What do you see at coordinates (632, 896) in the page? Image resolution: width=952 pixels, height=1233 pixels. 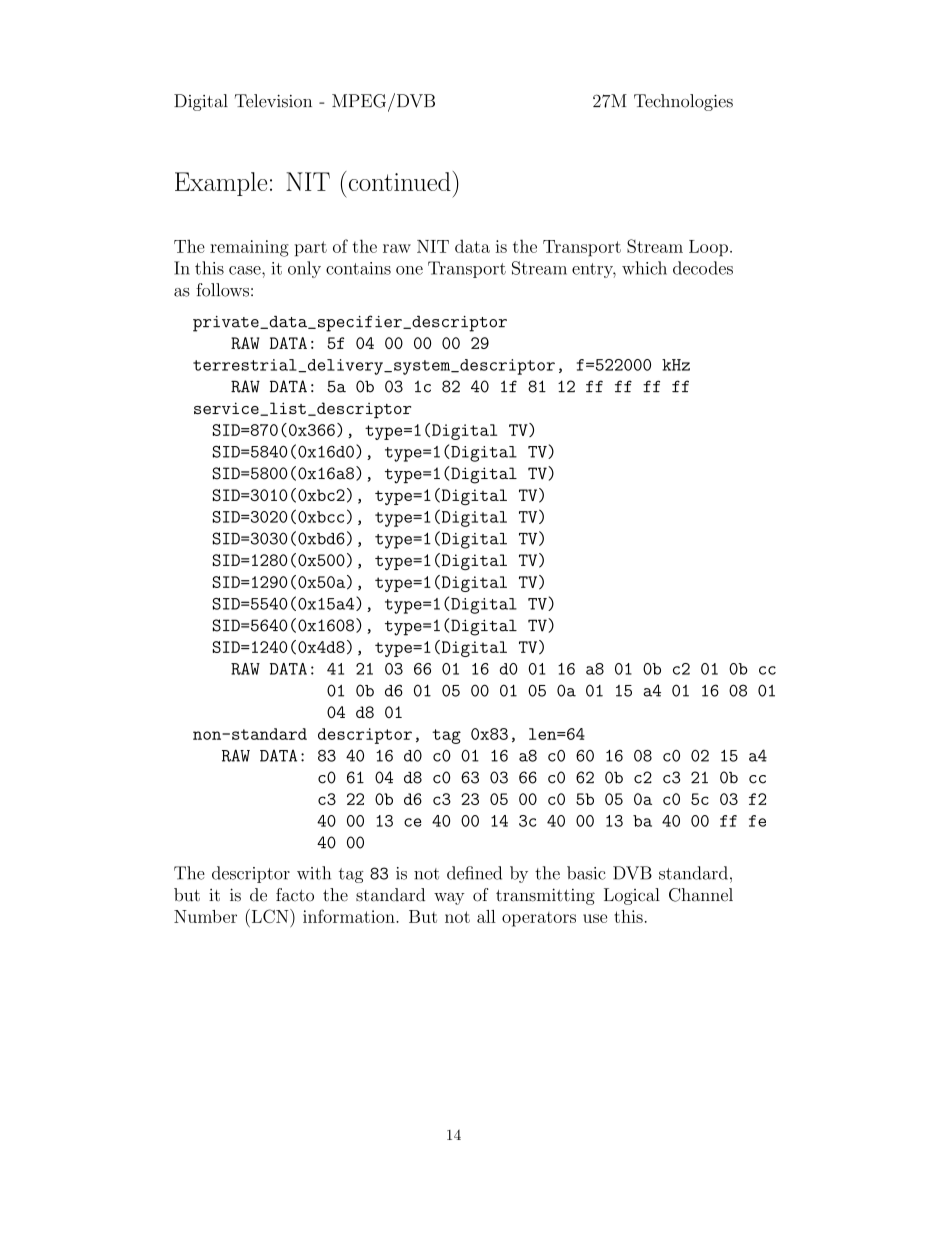 I see `Logical` at bounding box center [632, 896].
